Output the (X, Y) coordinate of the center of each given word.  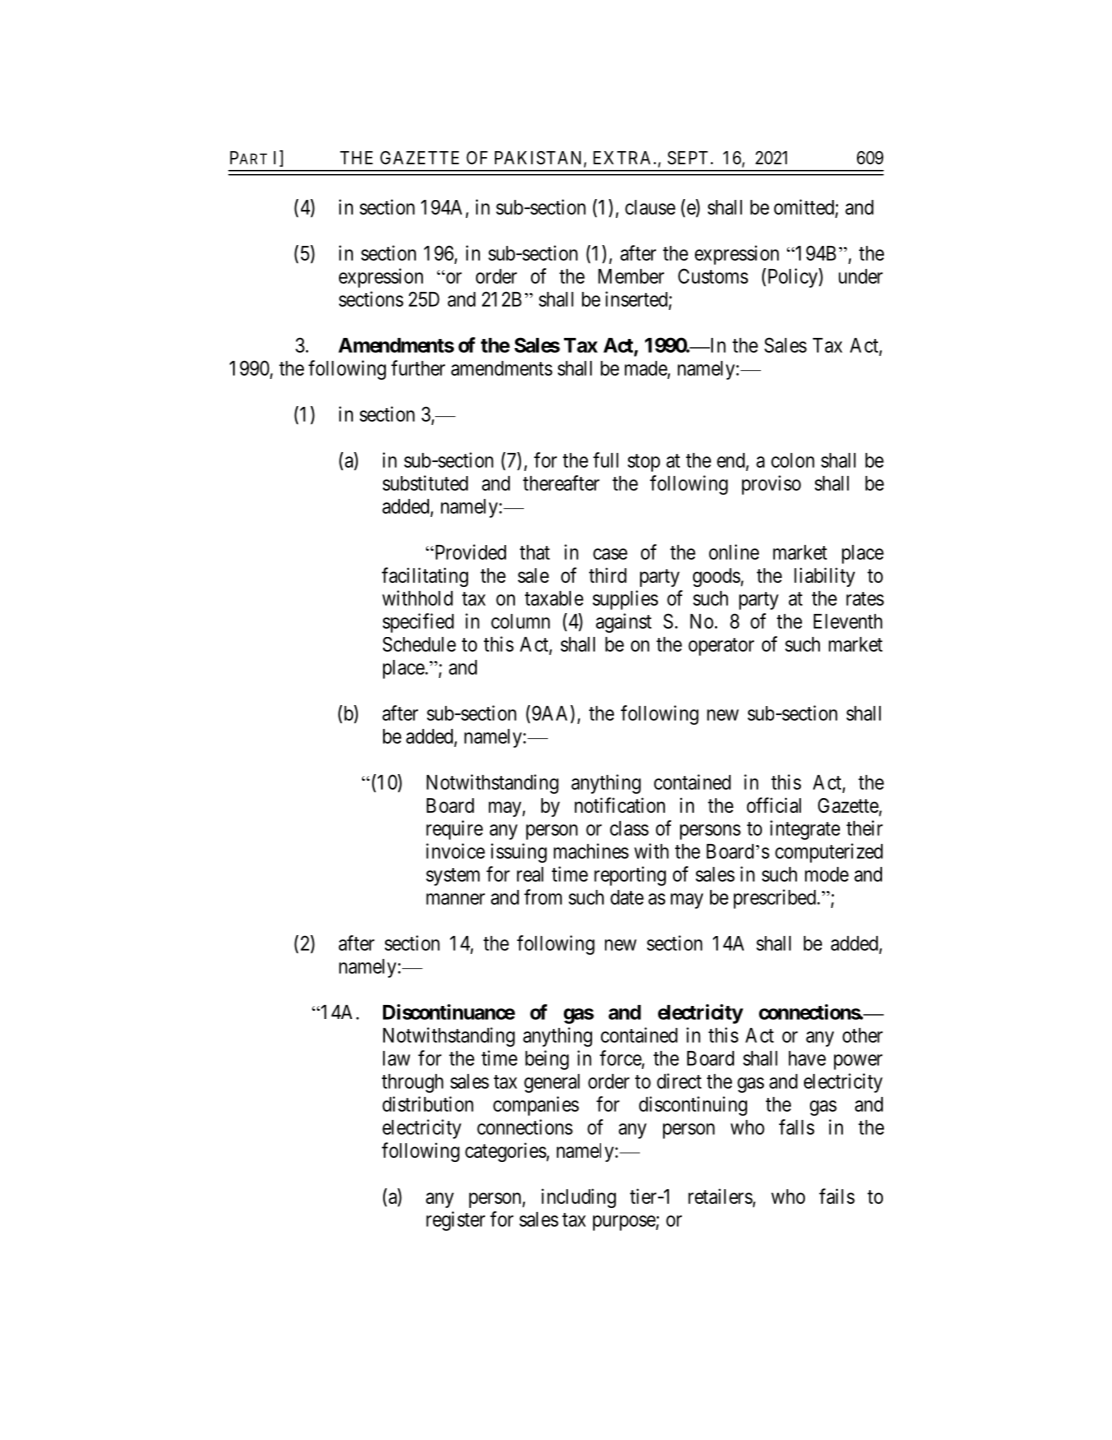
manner (455, 899)
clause (650, 207)
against (624, 623)
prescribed (776, 899)
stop (644, 463)
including (578, 1198)
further (418, 368)
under (861, 276)
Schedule (419, 644)
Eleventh (848, 621)
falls (797, 1127)
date (627, 897)
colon (792, 460)
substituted (425, 483)
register (455, 1221)
